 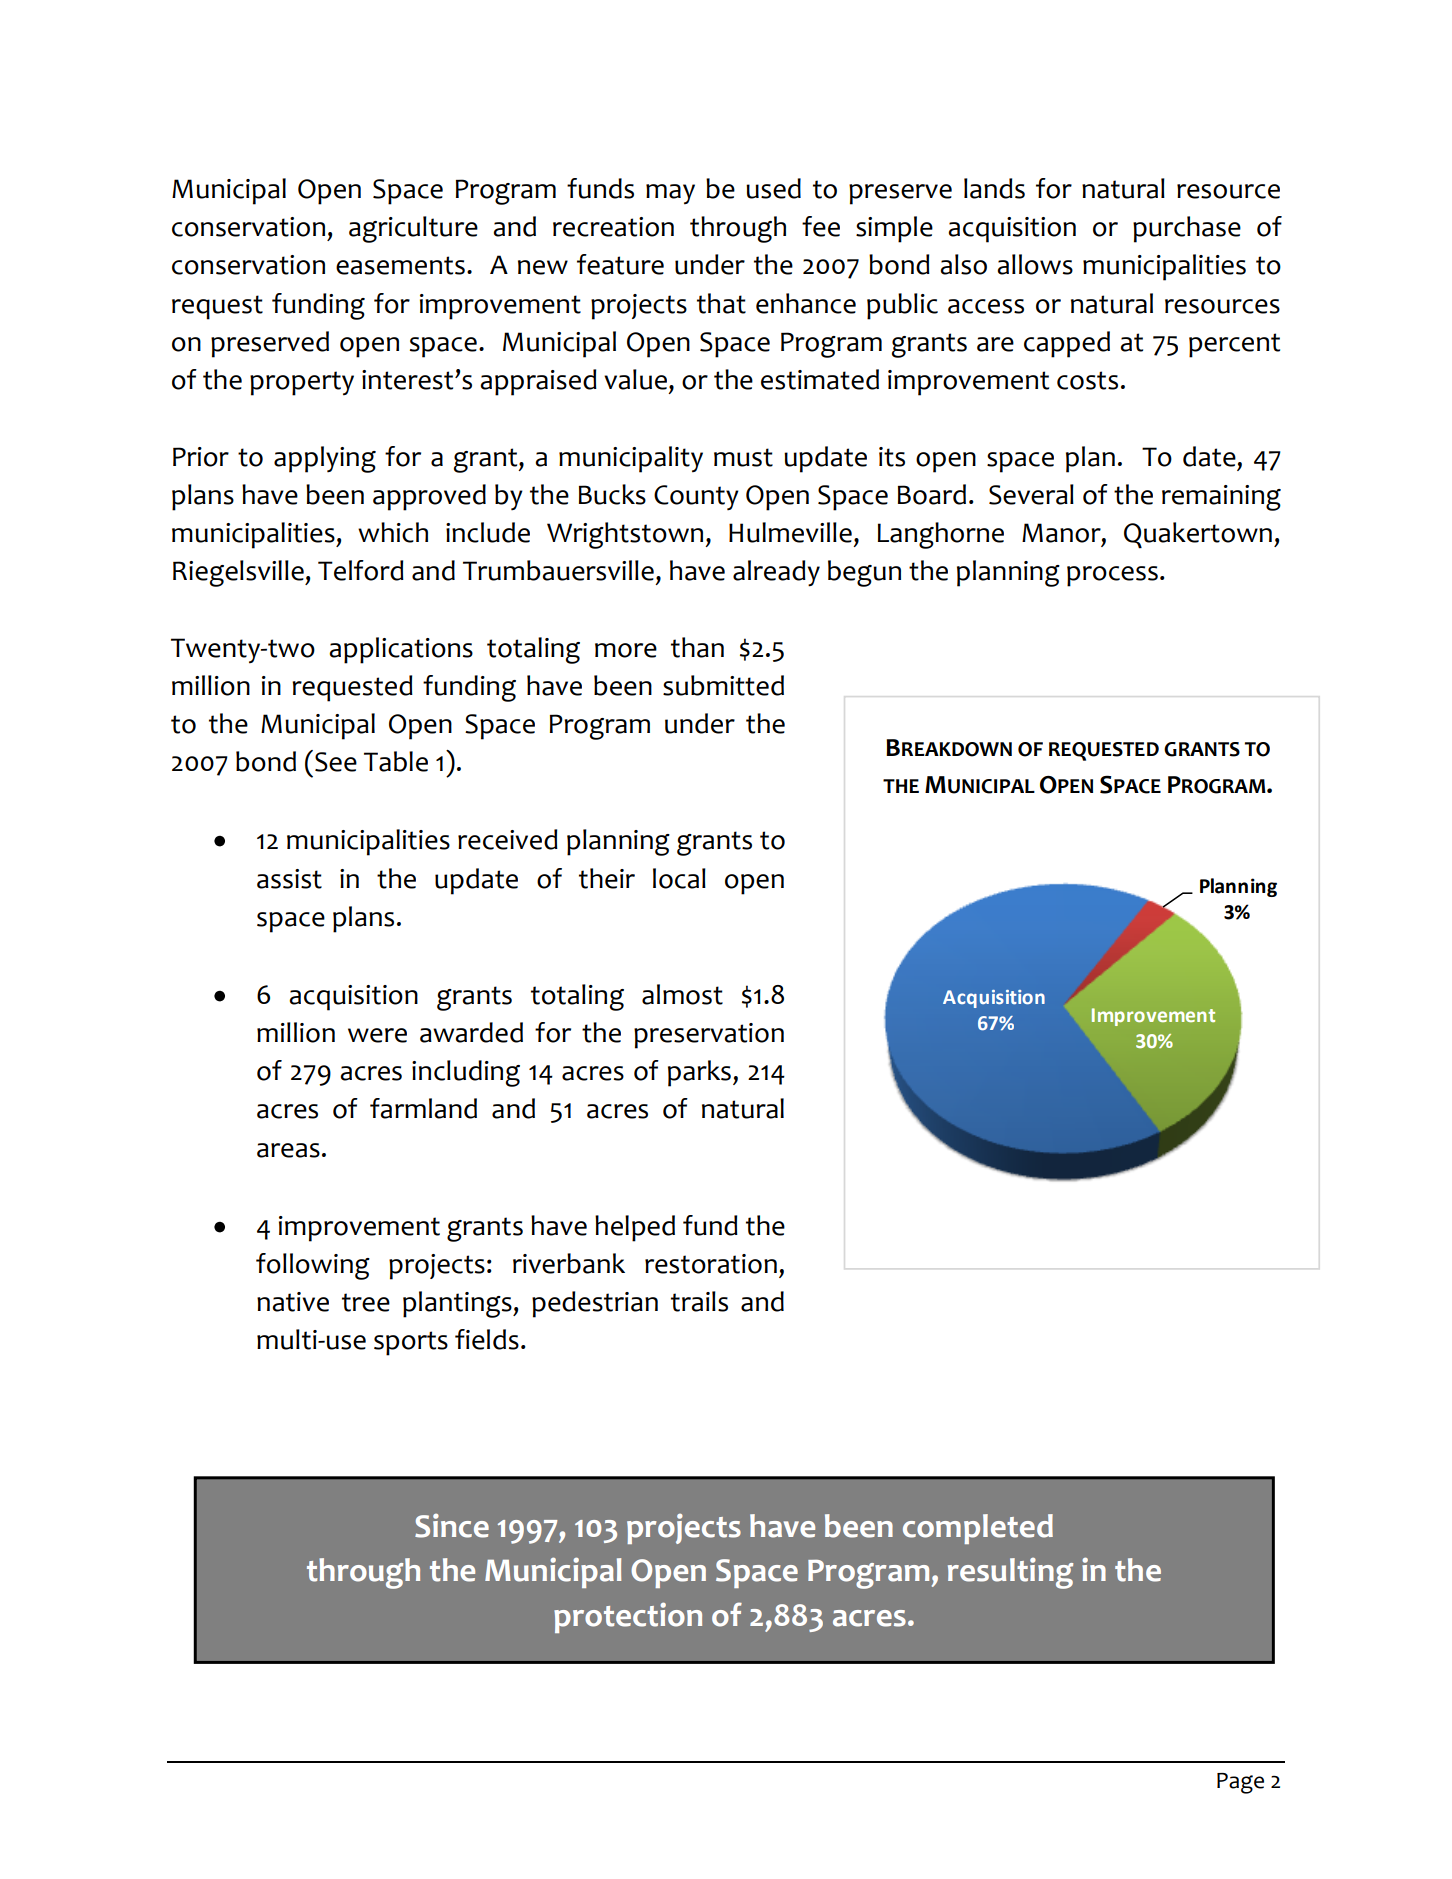 What do you see at coordinates (1240, 1783) in the screenshot?
I see `Page` at bounding box center [1240, 1783].
